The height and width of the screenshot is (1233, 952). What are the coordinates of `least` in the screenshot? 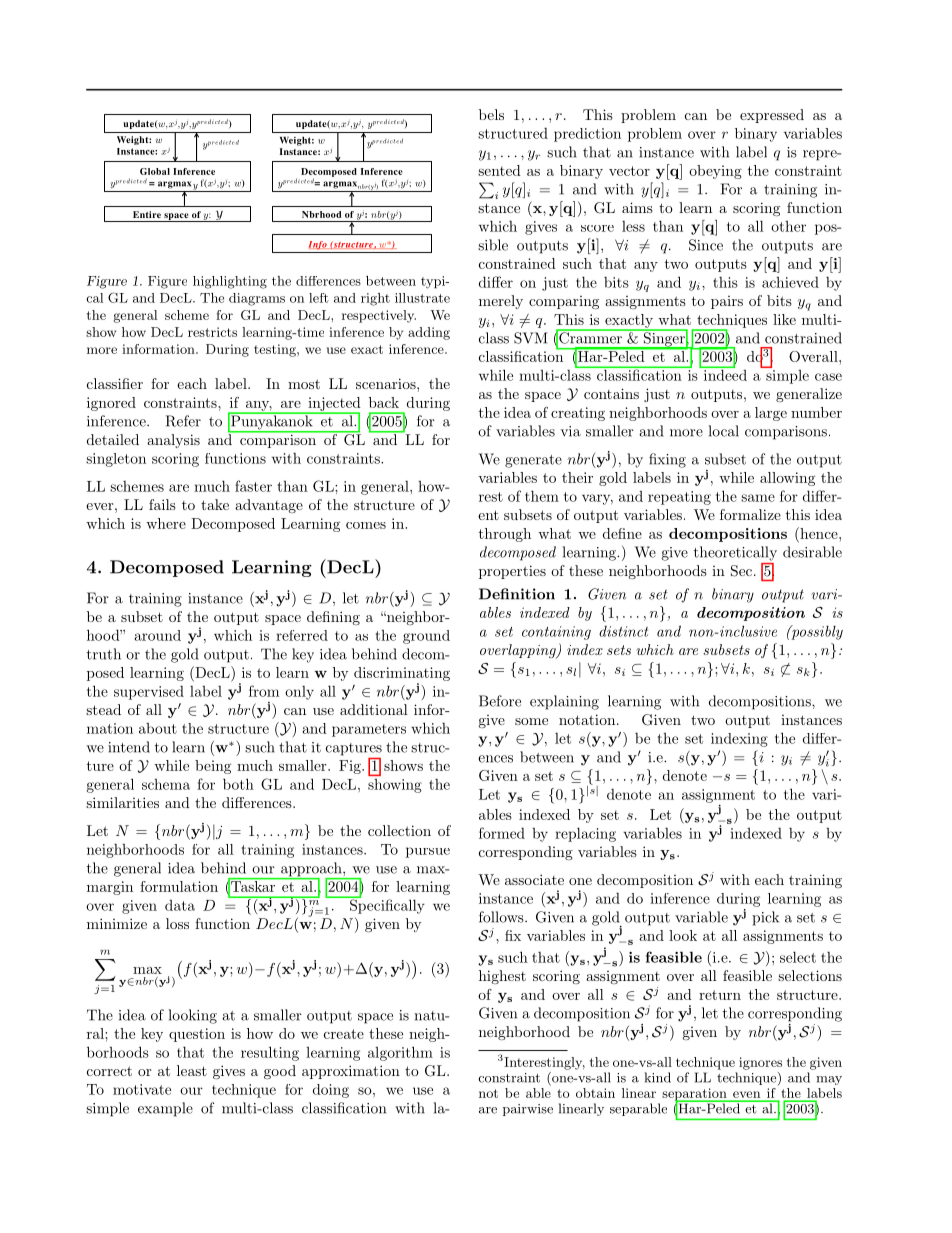 It's located at (192, 1070).
